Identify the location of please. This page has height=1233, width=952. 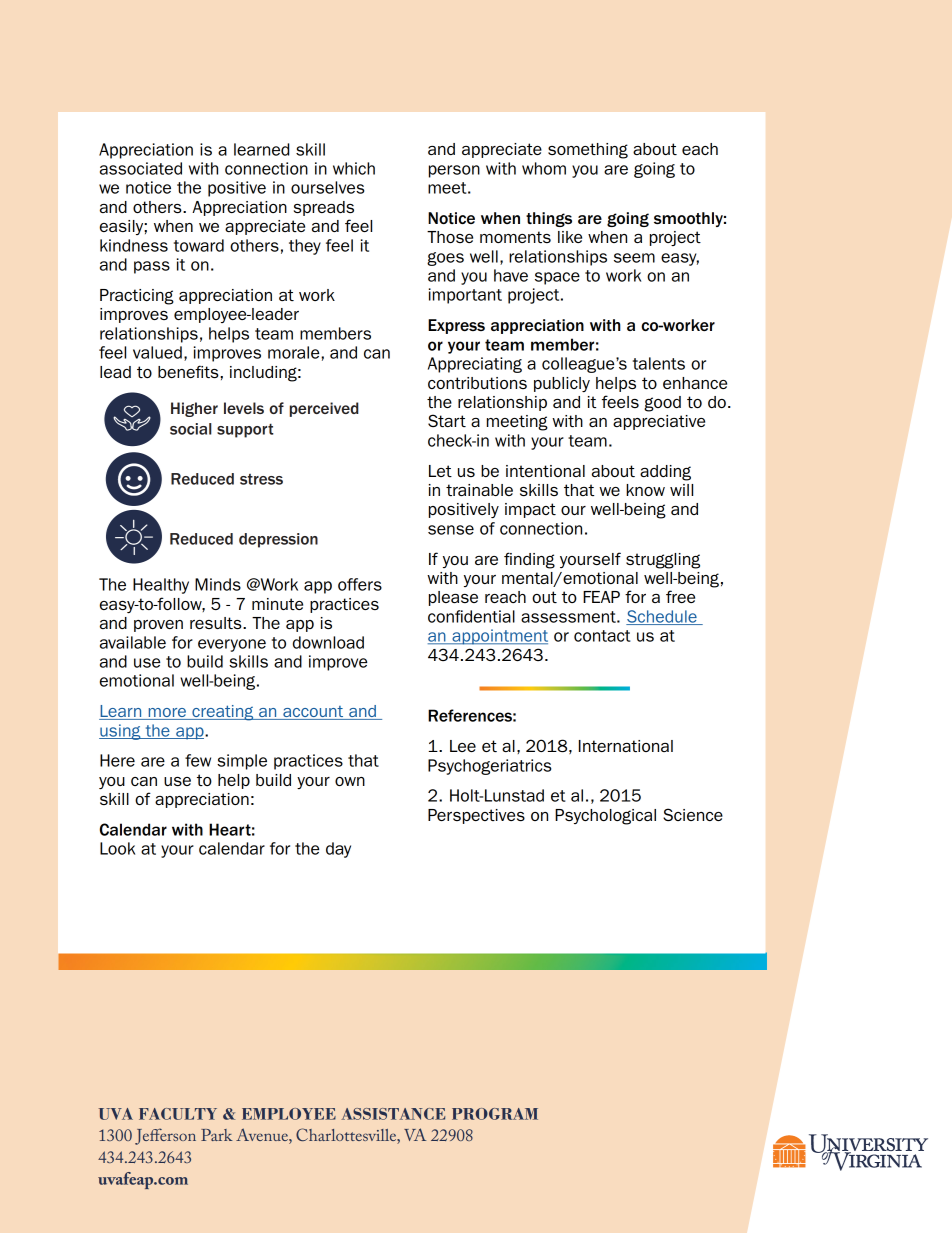
(453, 598).
